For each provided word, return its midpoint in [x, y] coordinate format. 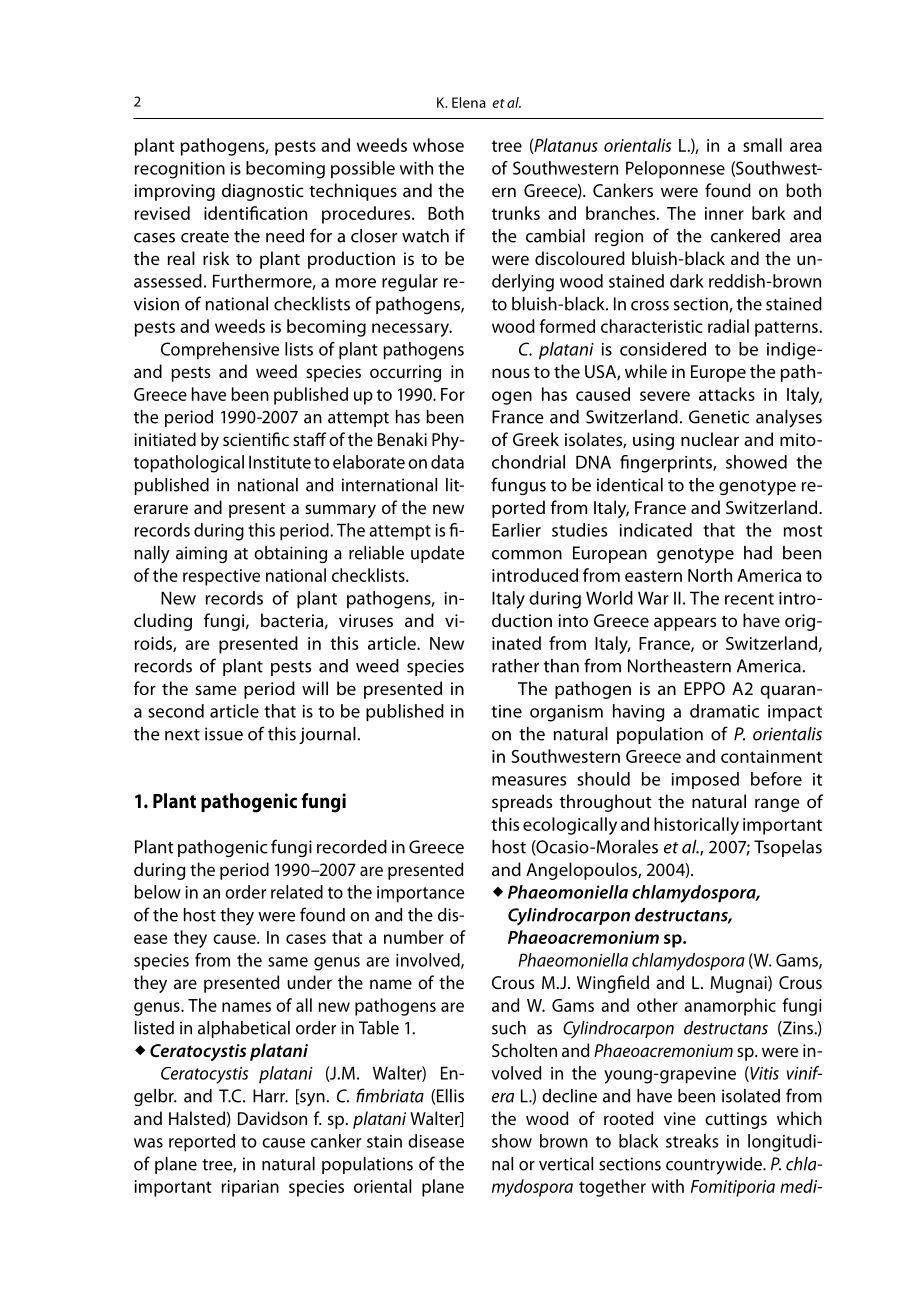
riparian [250, 1188]
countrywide [715, 1166]
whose [438, 145]
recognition [180, 170]
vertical [566, 1164]
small [762, 145]
